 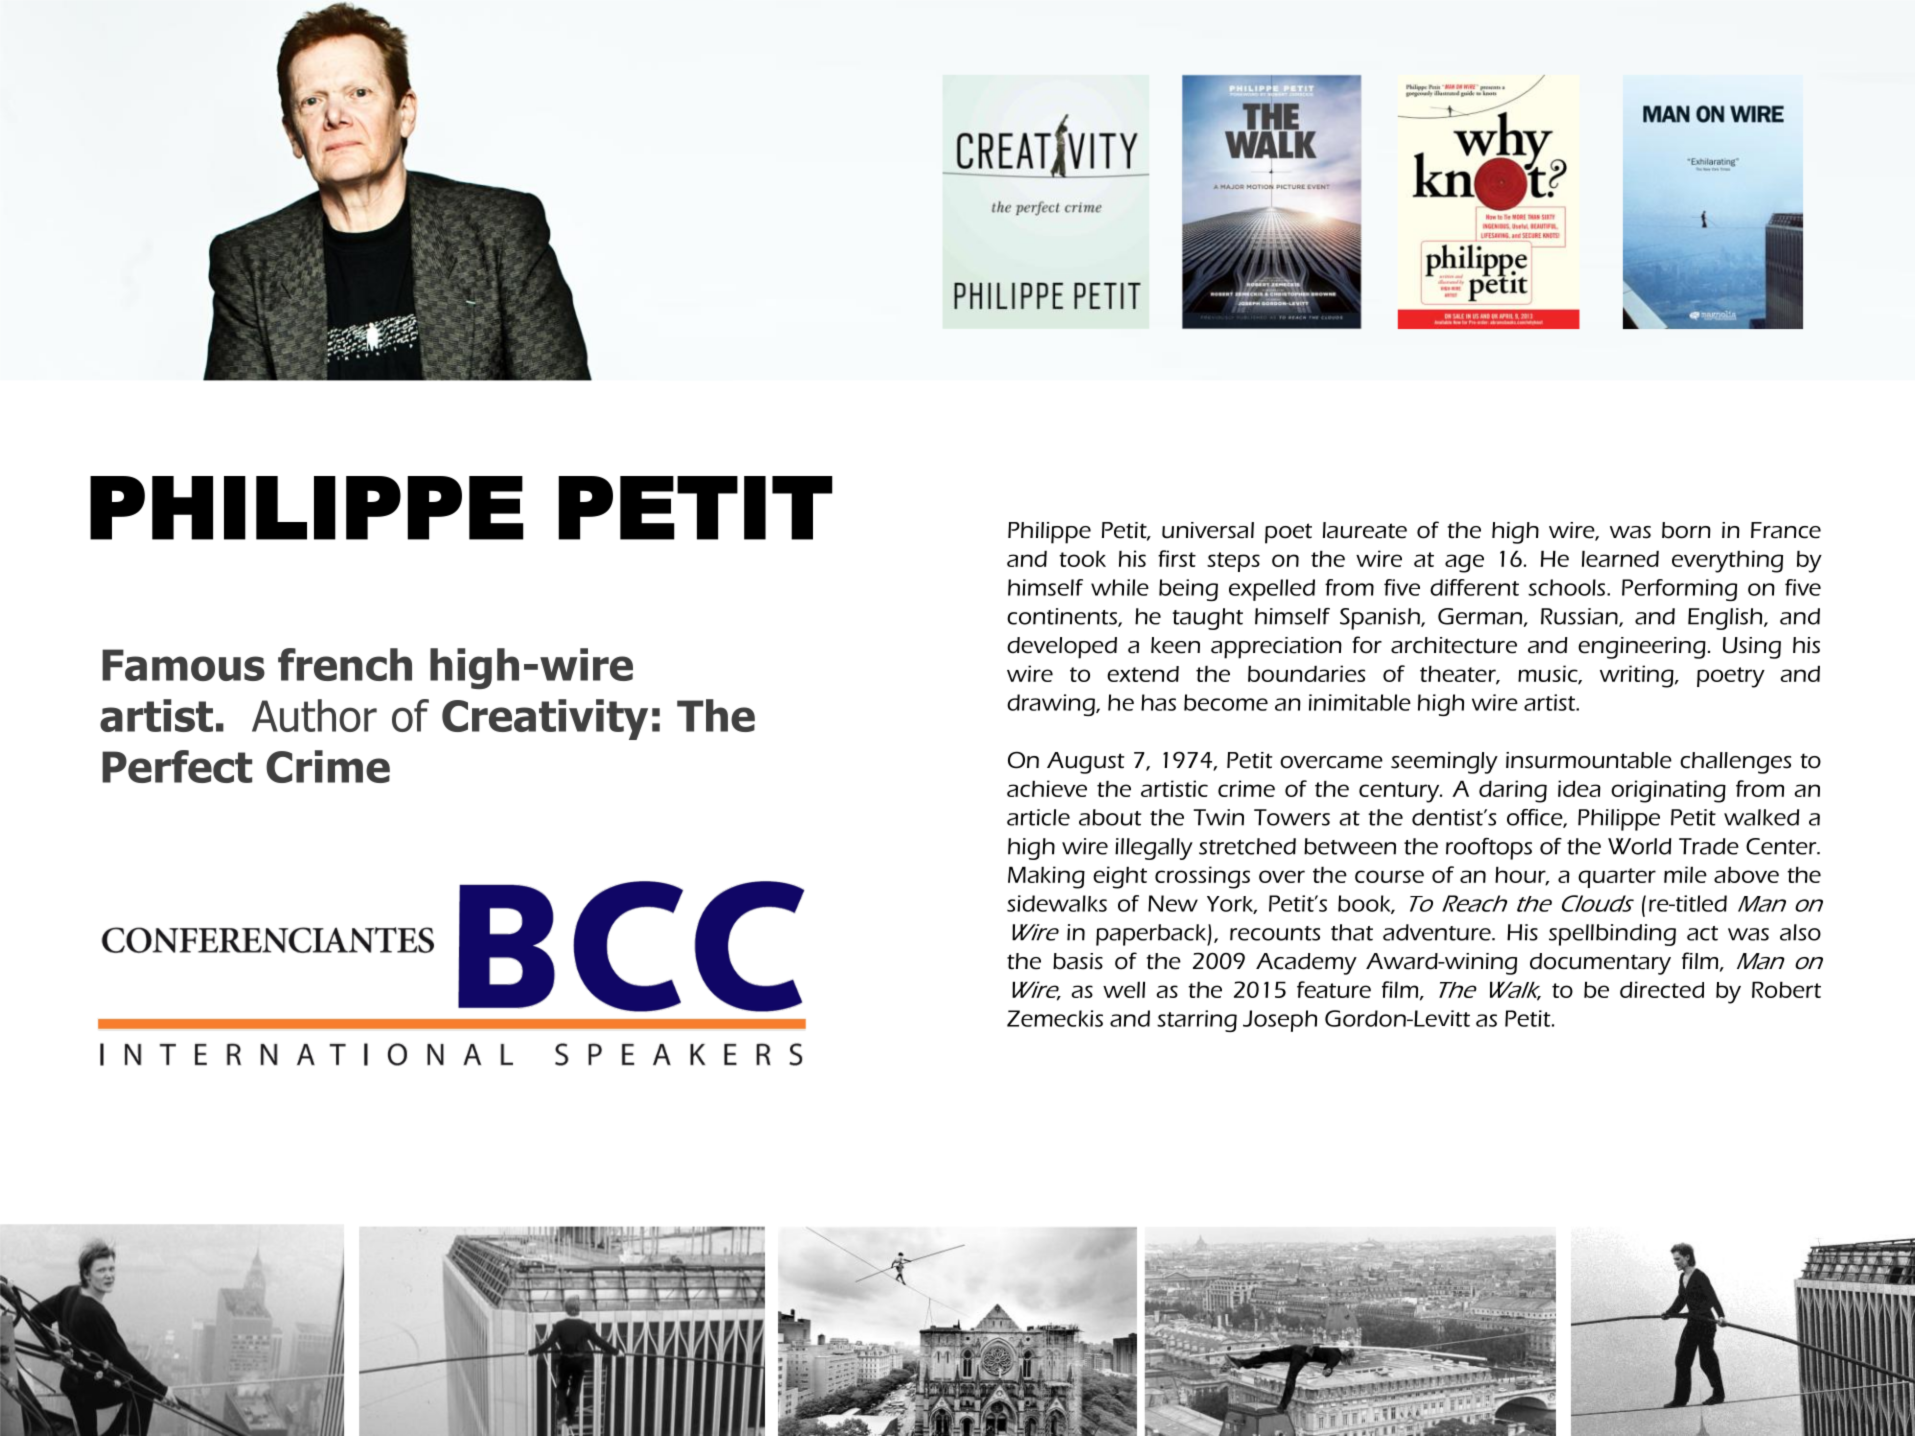 What do you see at coordinates (1177, 558) in the screenshot?
I see `first` at bounding box center [1177, 558].
